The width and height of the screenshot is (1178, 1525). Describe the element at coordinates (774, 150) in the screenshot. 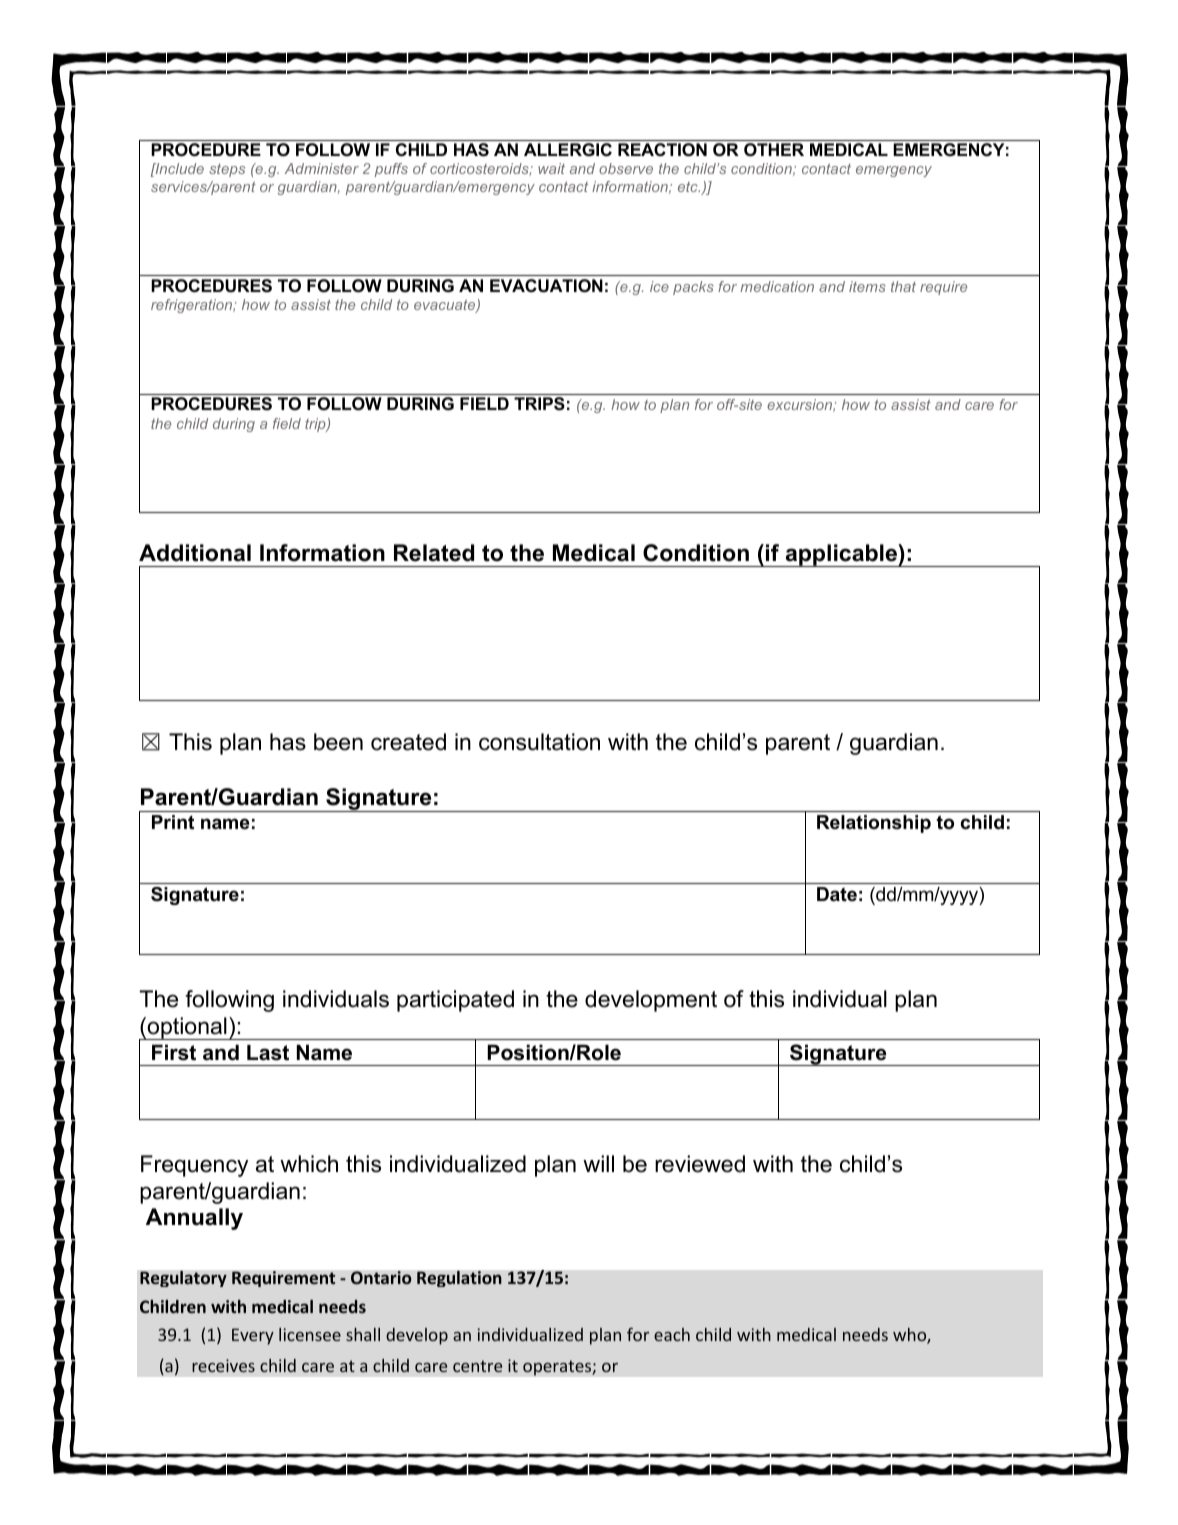

I see `OTHER` at that location.
